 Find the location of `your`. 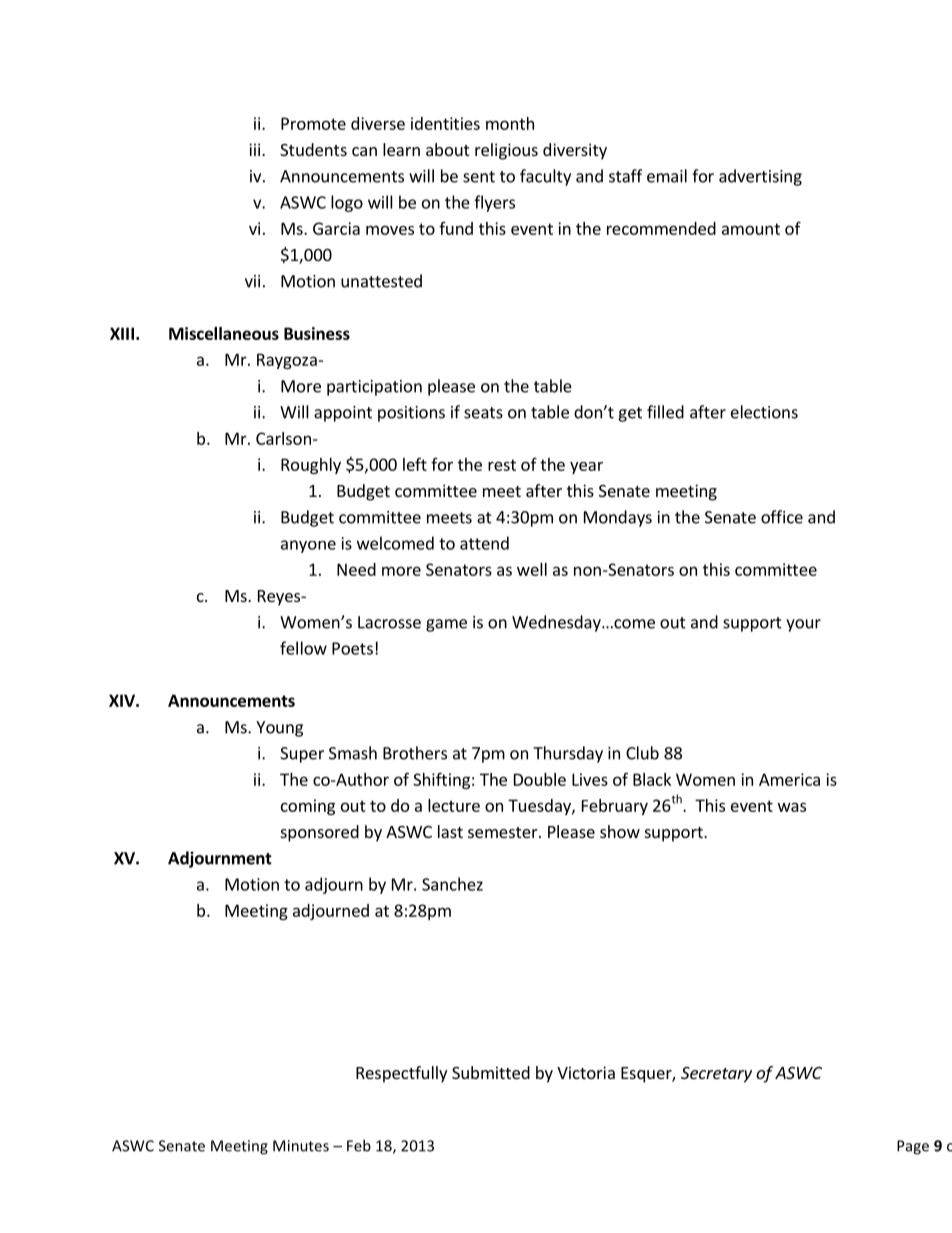

your is located at coordinates (803, 625).
